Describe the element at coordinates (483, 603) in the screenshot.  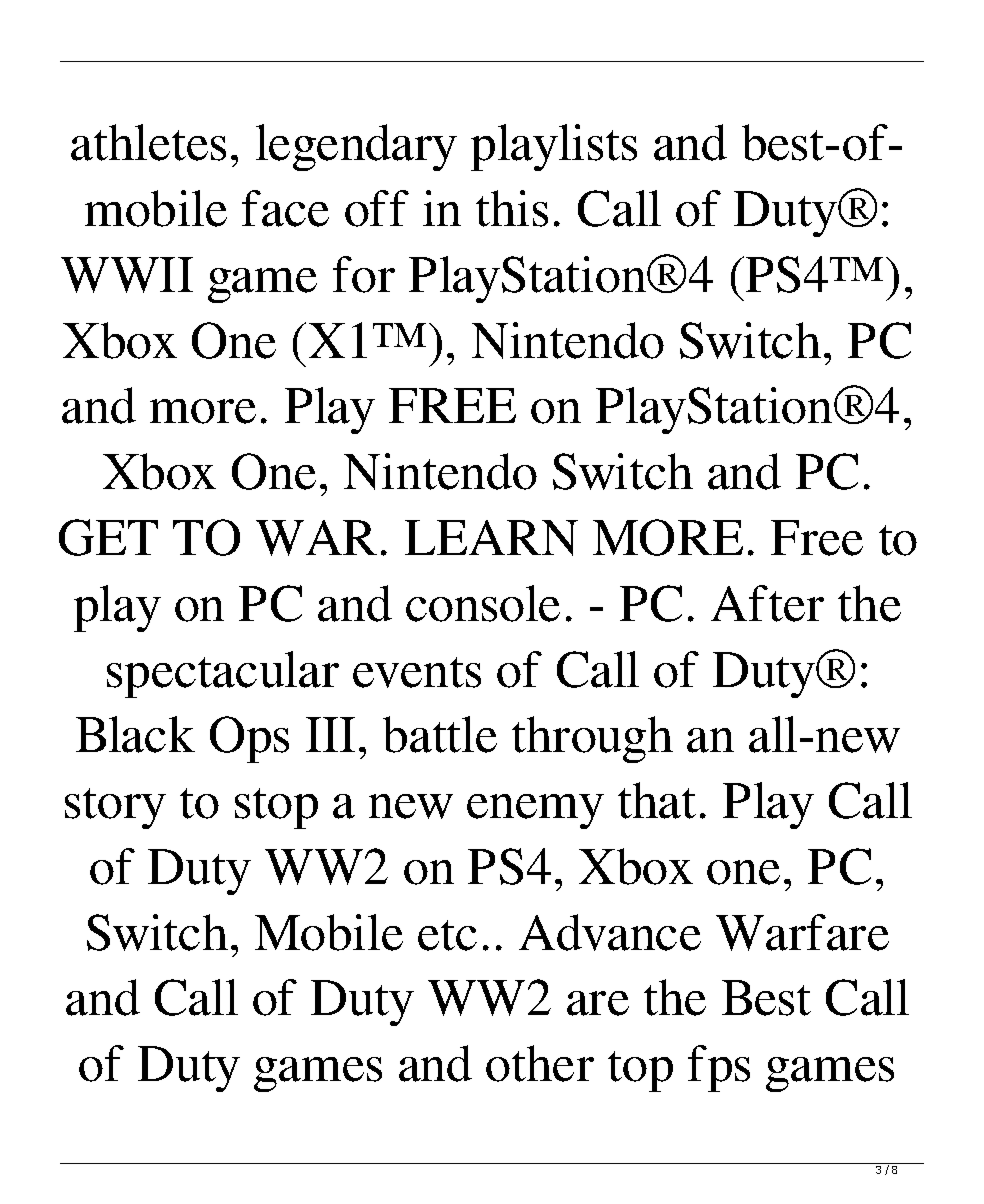
I see `console` at that location.
